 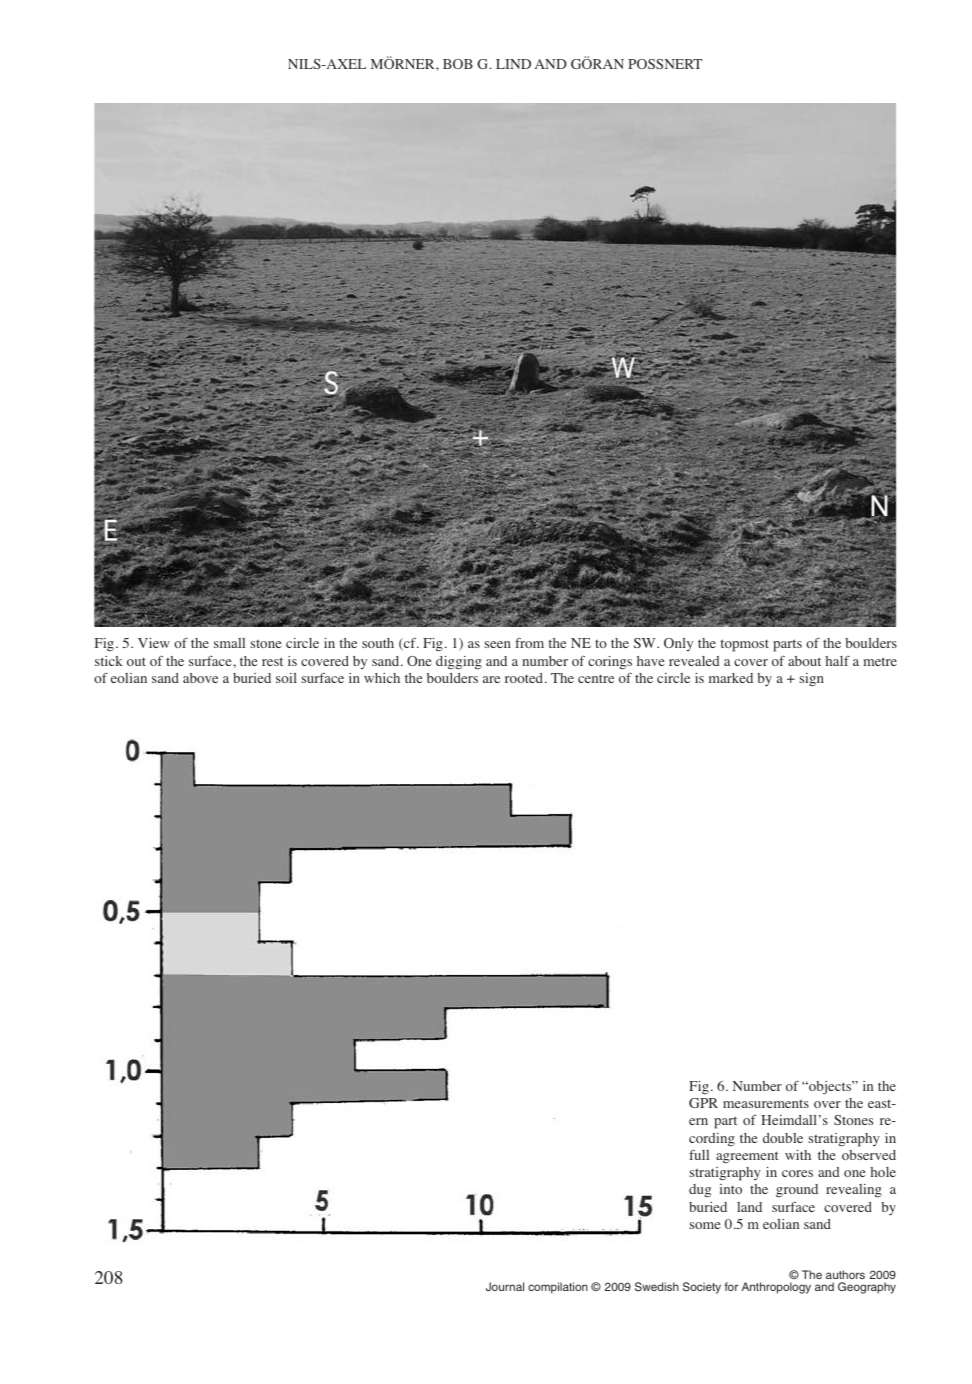 I want to click on compilation, so click(x=558, y=1288).
